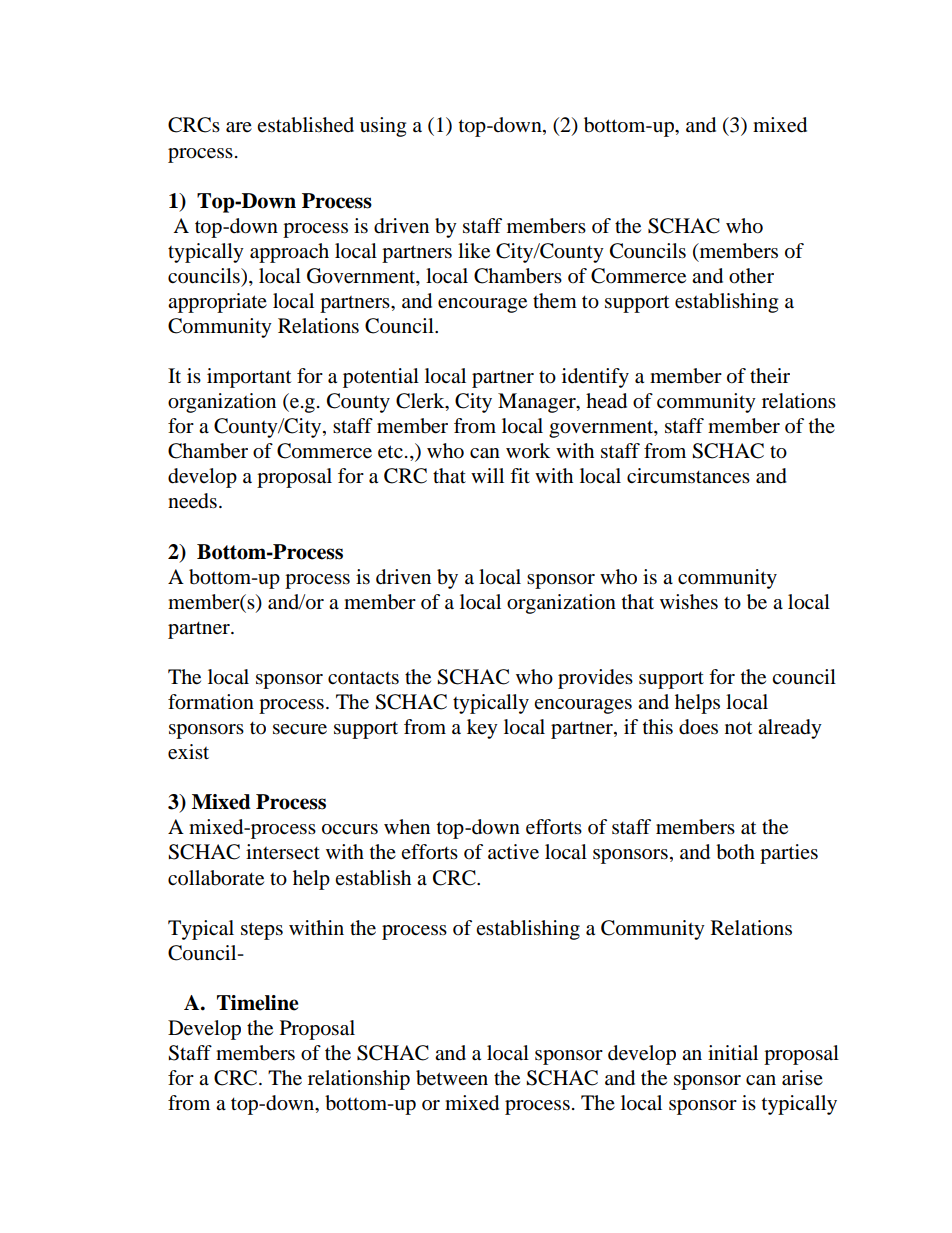  What do you see at coordinates (239, 127) in the screenshot?
I see `are` at bounding box center [239, 127].
